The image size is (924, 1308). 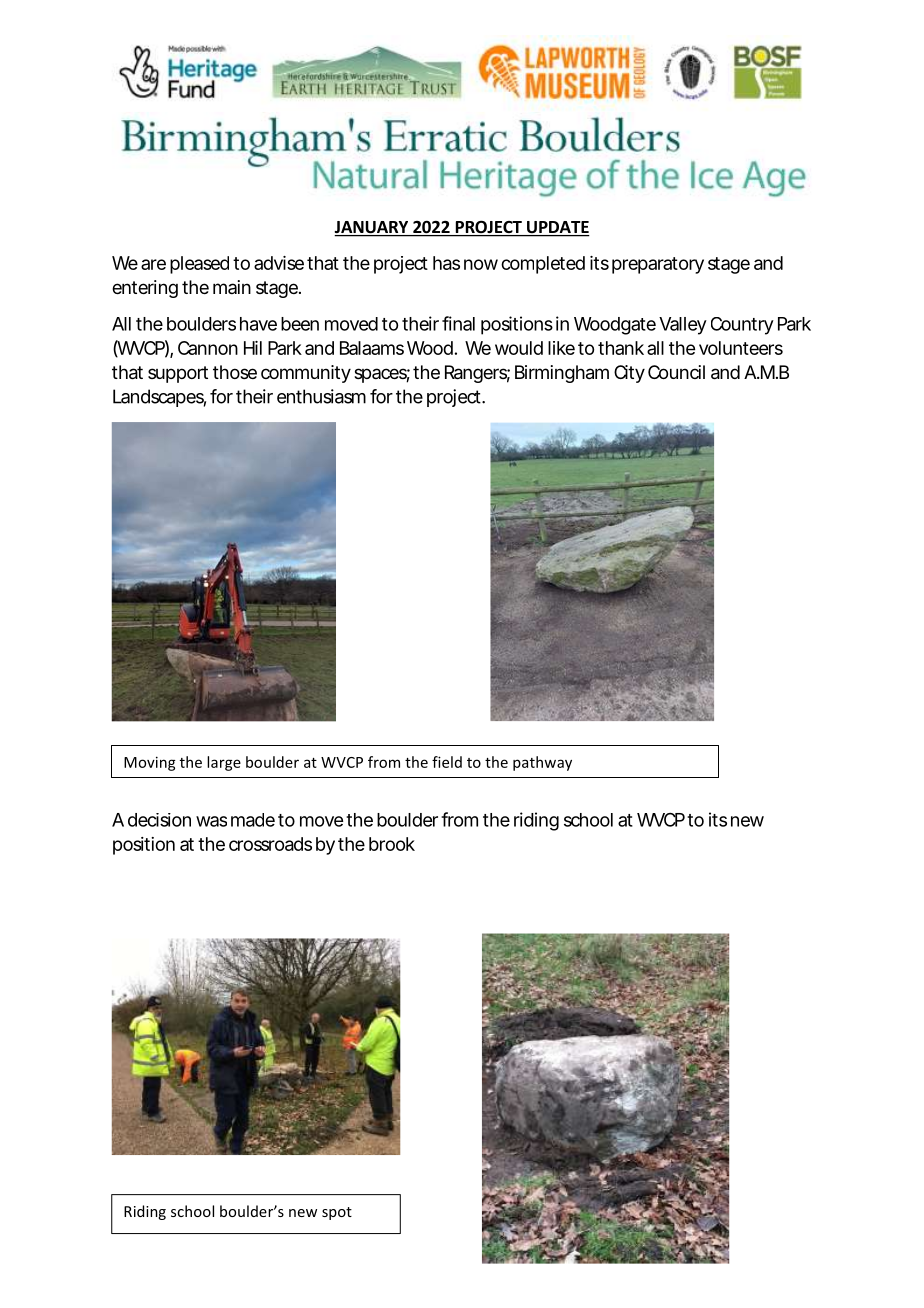 What do you see at coordinates (211, 821) in the image?
I see `was` at bounding box center [211, 821].
